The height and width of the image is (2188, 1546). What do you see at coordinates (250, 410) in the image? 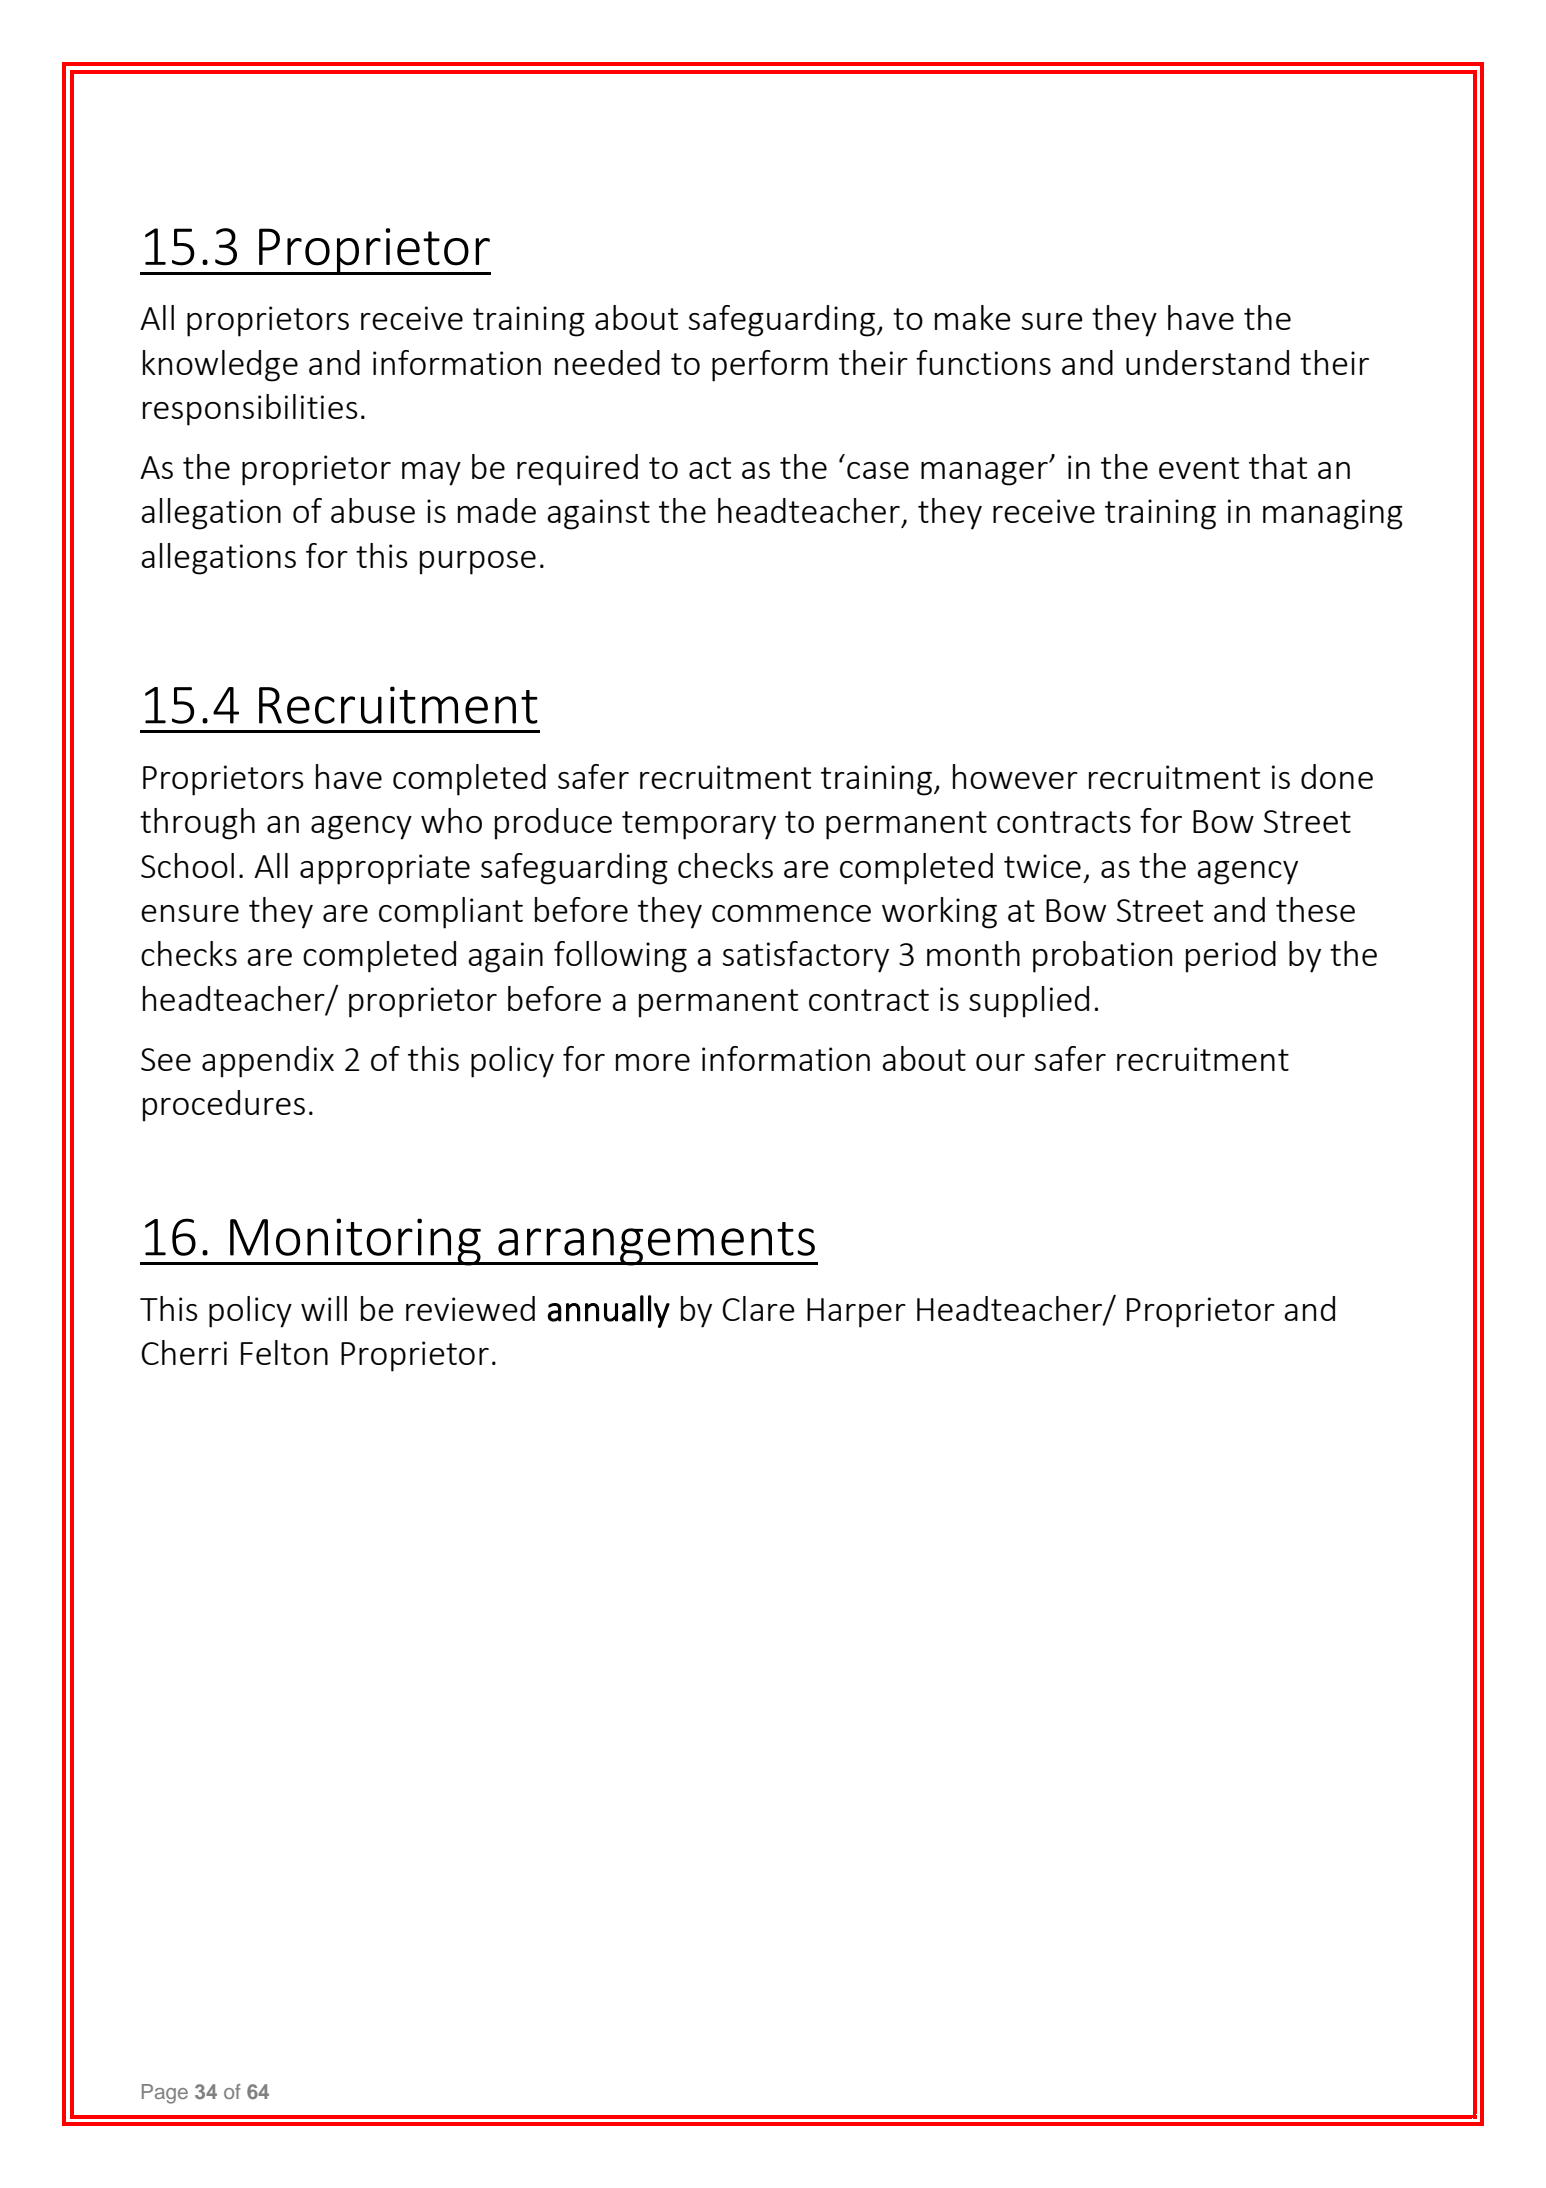
I see `responsibilities` at bounding box center [250, 410].
